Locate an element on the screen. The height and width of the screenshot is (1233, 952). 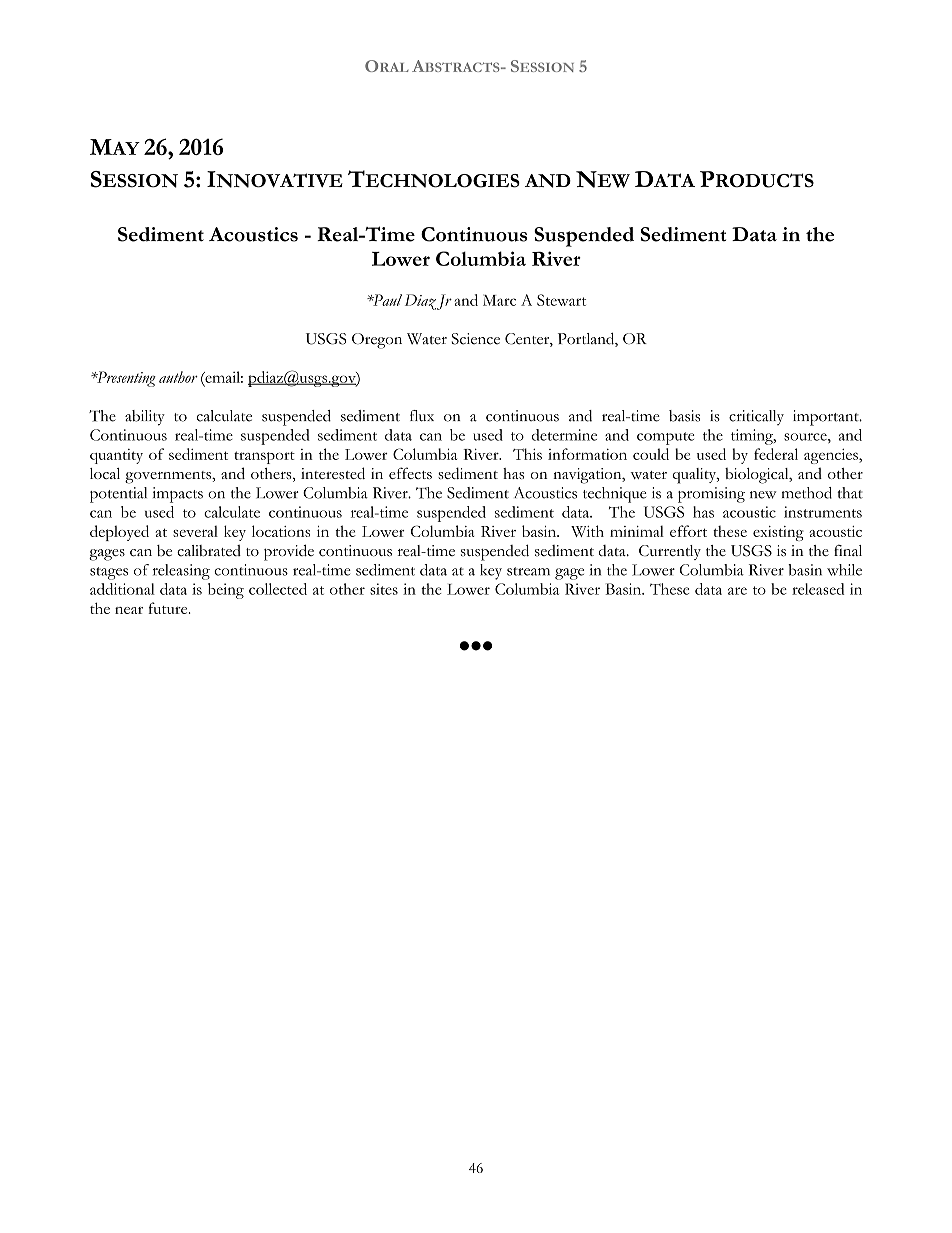
With is located at coordinates (587, 531).
